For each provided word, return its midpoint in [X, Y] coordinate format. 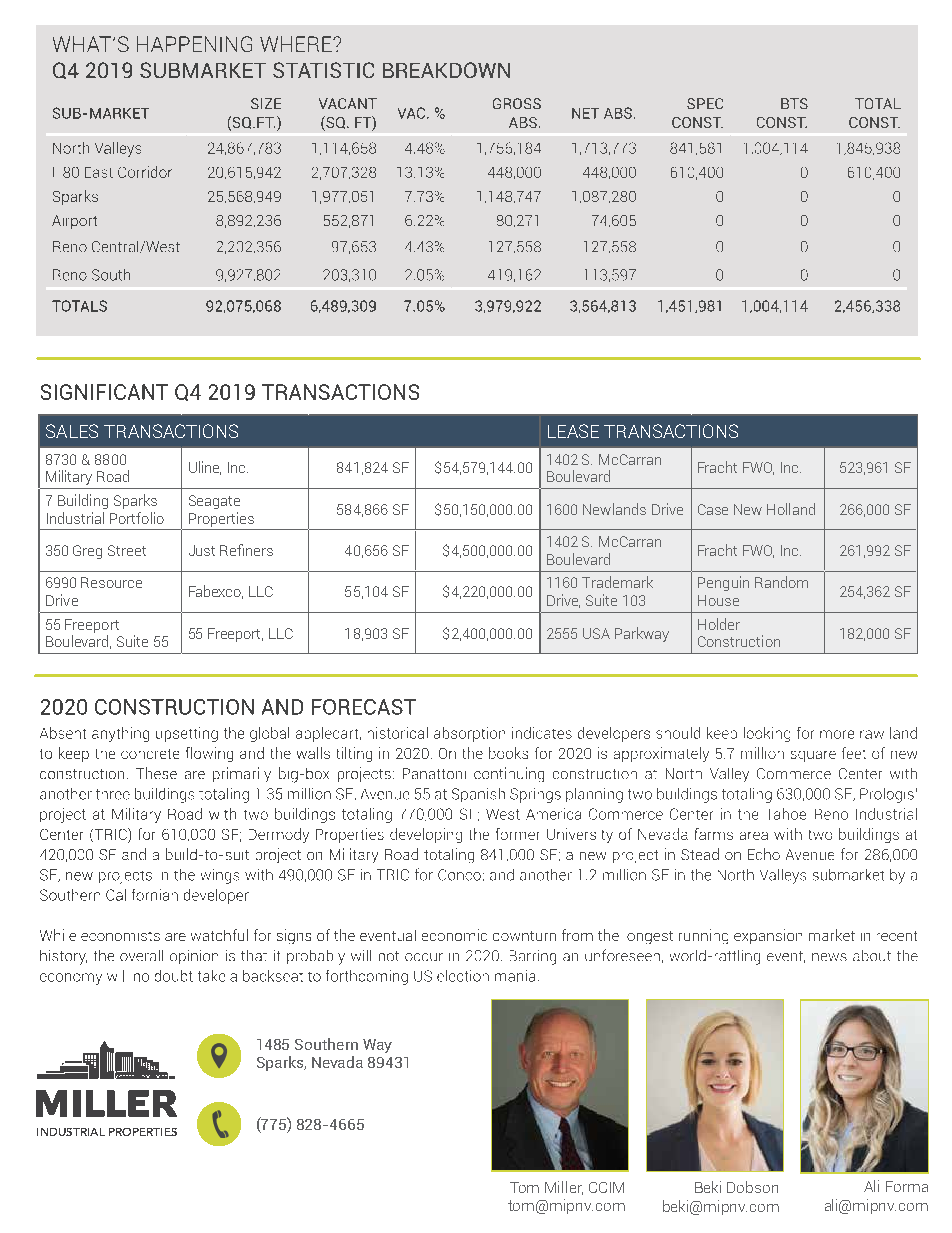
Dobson [752, 1187]
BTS [794, 103]
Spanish [478, 795]
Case [713, 509]
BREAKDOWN [446, 70]
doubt [174, 976]
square [813, 756]
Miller [564, 1188]
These [156, 773]
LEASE [573, 431]
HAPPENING [194, 44]
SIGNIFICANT [104, 392]
